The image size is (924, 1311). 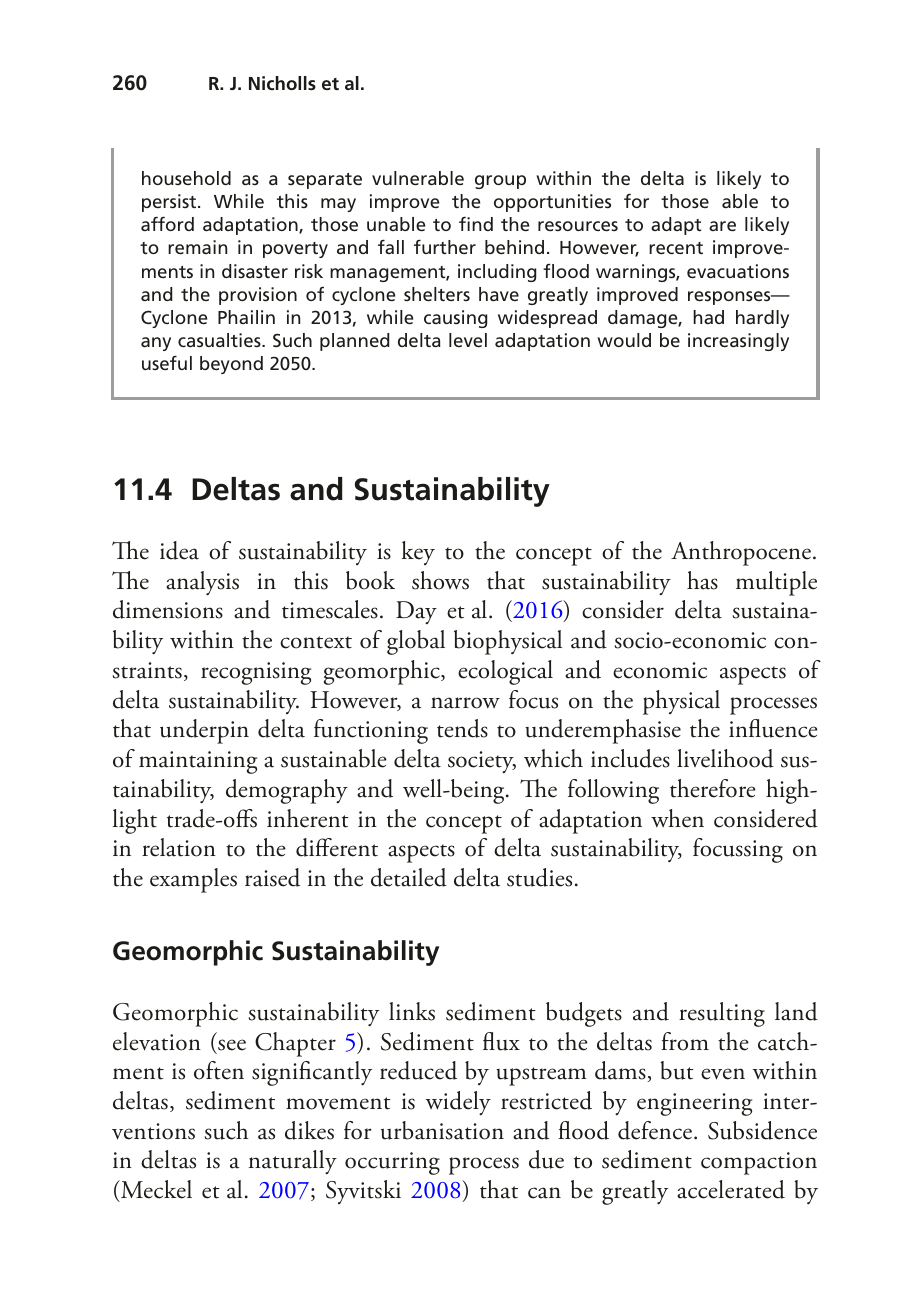 I want to click on urbanisation, so click(x=442, y=1130).
